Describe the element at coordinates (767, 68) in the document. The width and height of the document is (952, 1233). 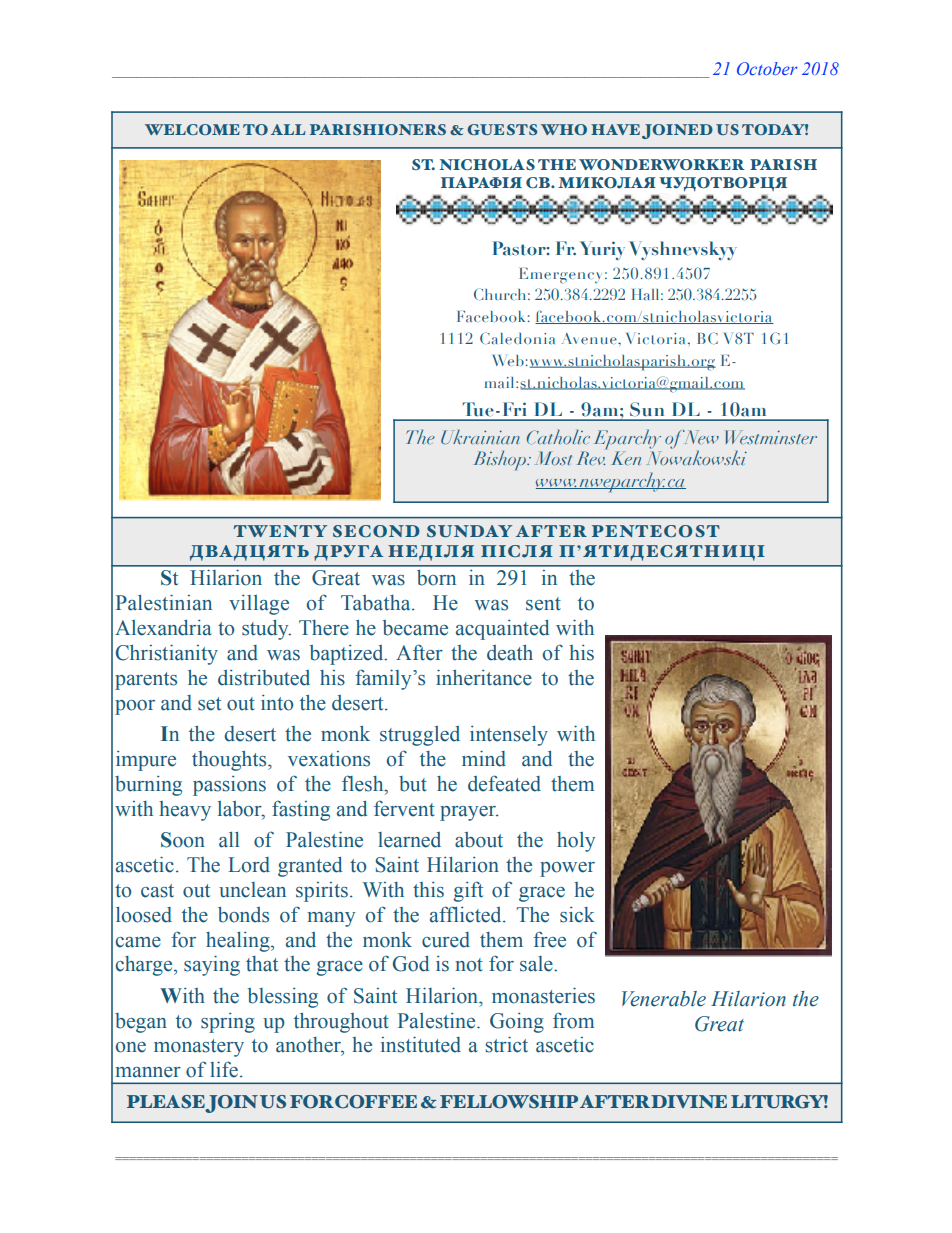
I see `October` at that location.
